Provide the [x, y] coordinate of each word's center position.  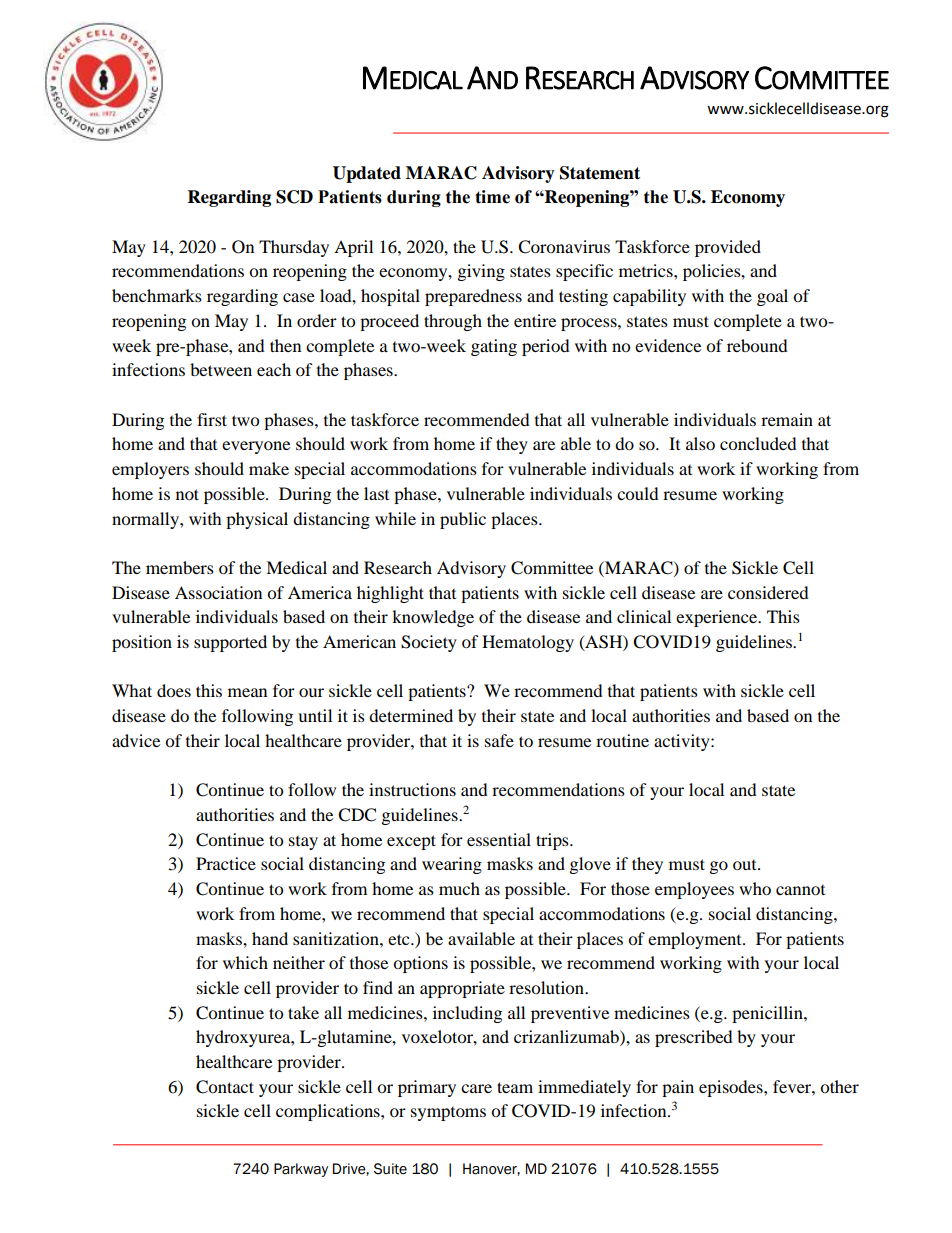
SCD [294, 197]
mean [247, 692]
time [492, 197]
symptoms [448, 1114]
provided [728, 248]
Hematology [528, 643]
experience [718, 618]
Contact [225, 1087]
